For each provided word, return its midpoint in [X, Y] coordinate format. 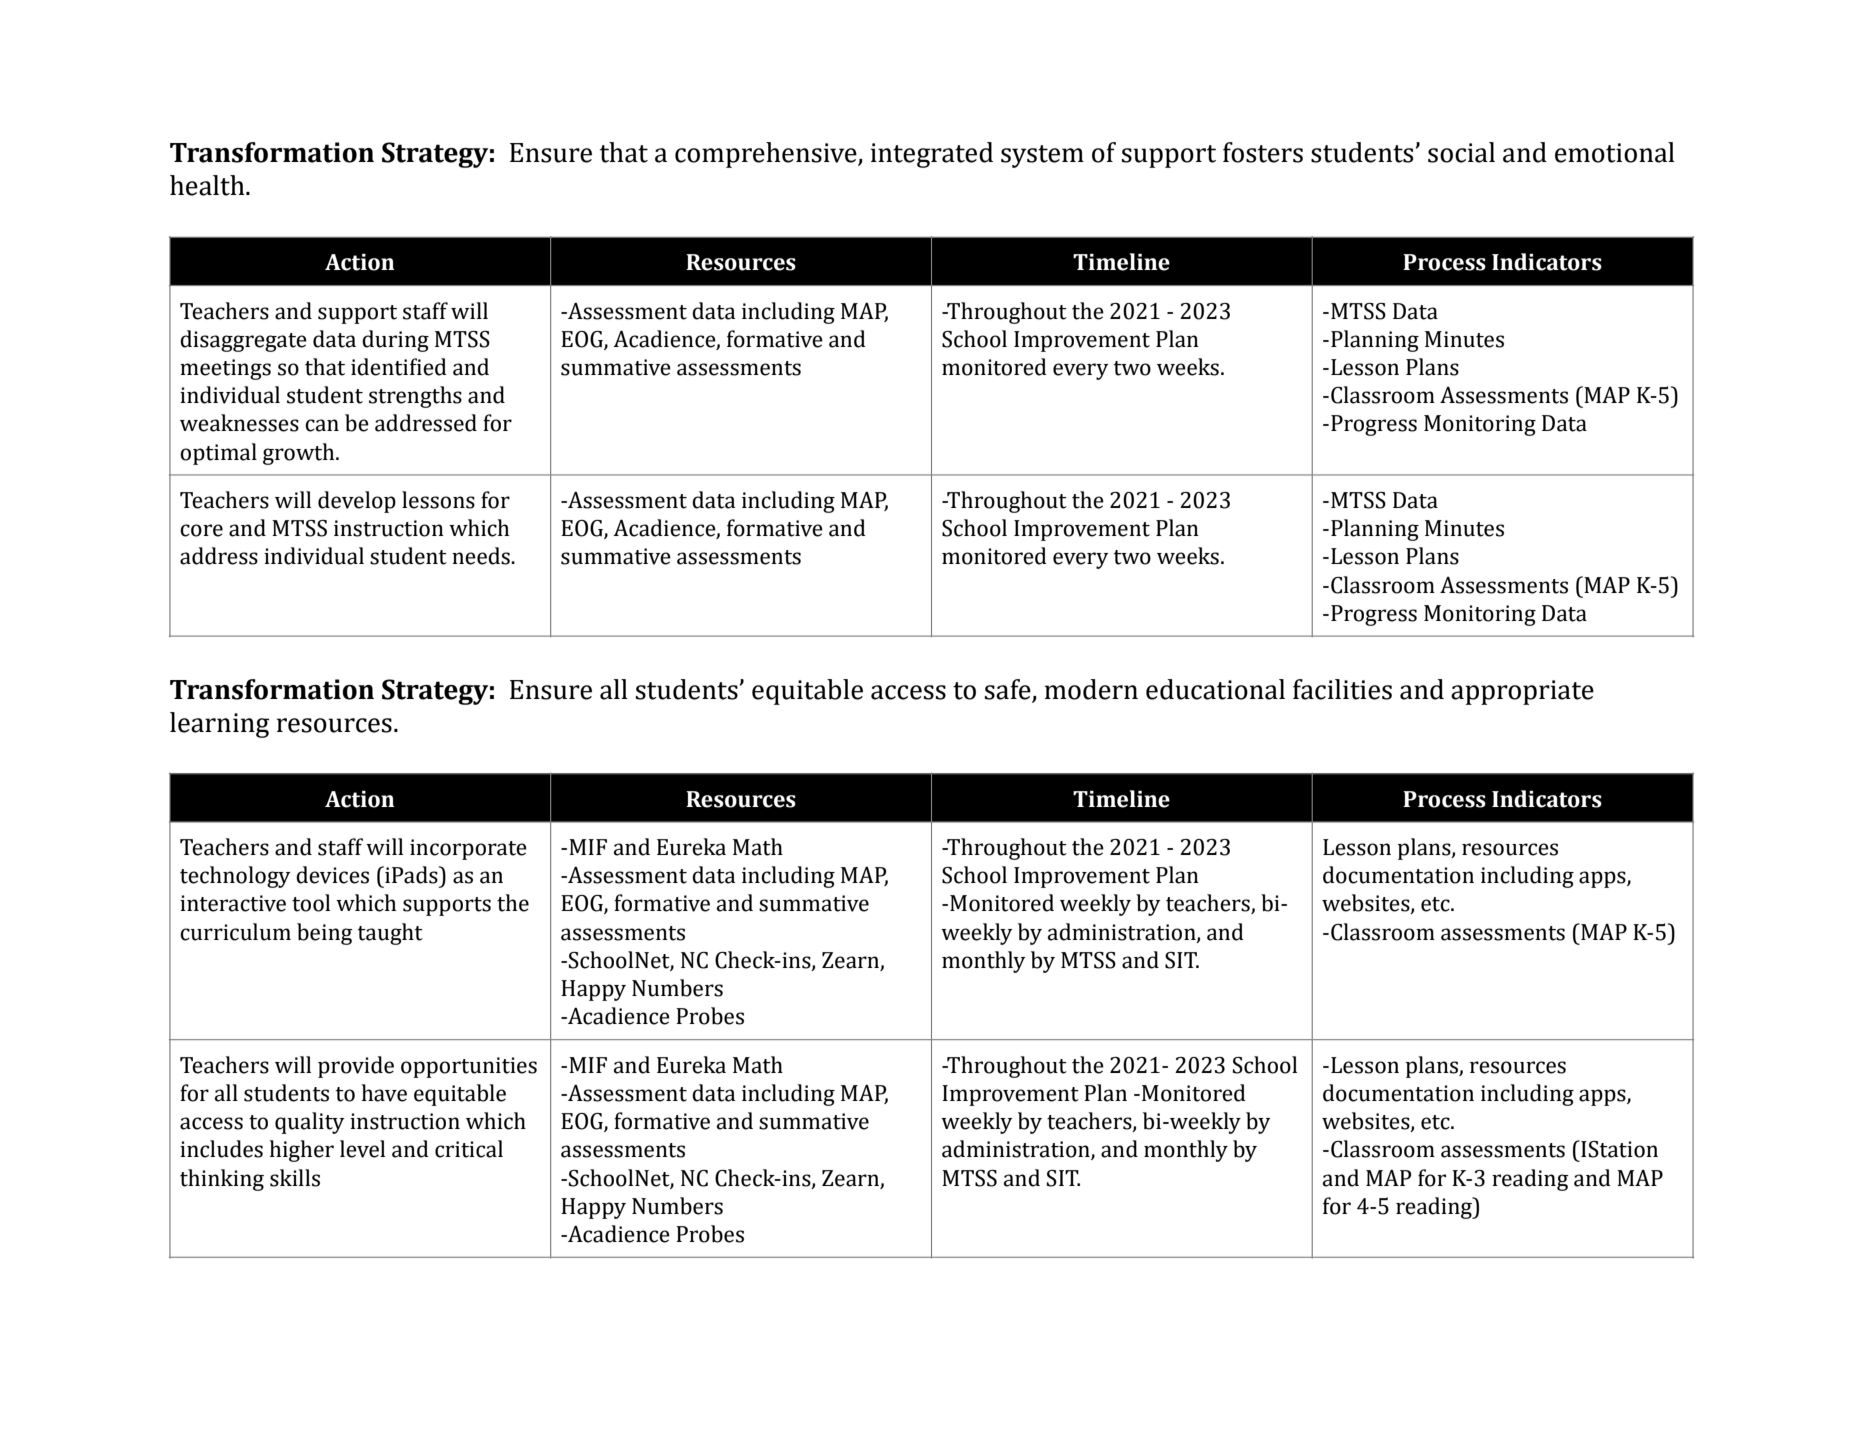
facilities [1342, 689]
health [208, 185]
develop [357, 502]
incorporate [468, 849]
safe [1008, 689]
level [362, 1149]
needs [482, 556]
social [1461, 152]
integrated [932, 155]
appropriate [1522, 692]
